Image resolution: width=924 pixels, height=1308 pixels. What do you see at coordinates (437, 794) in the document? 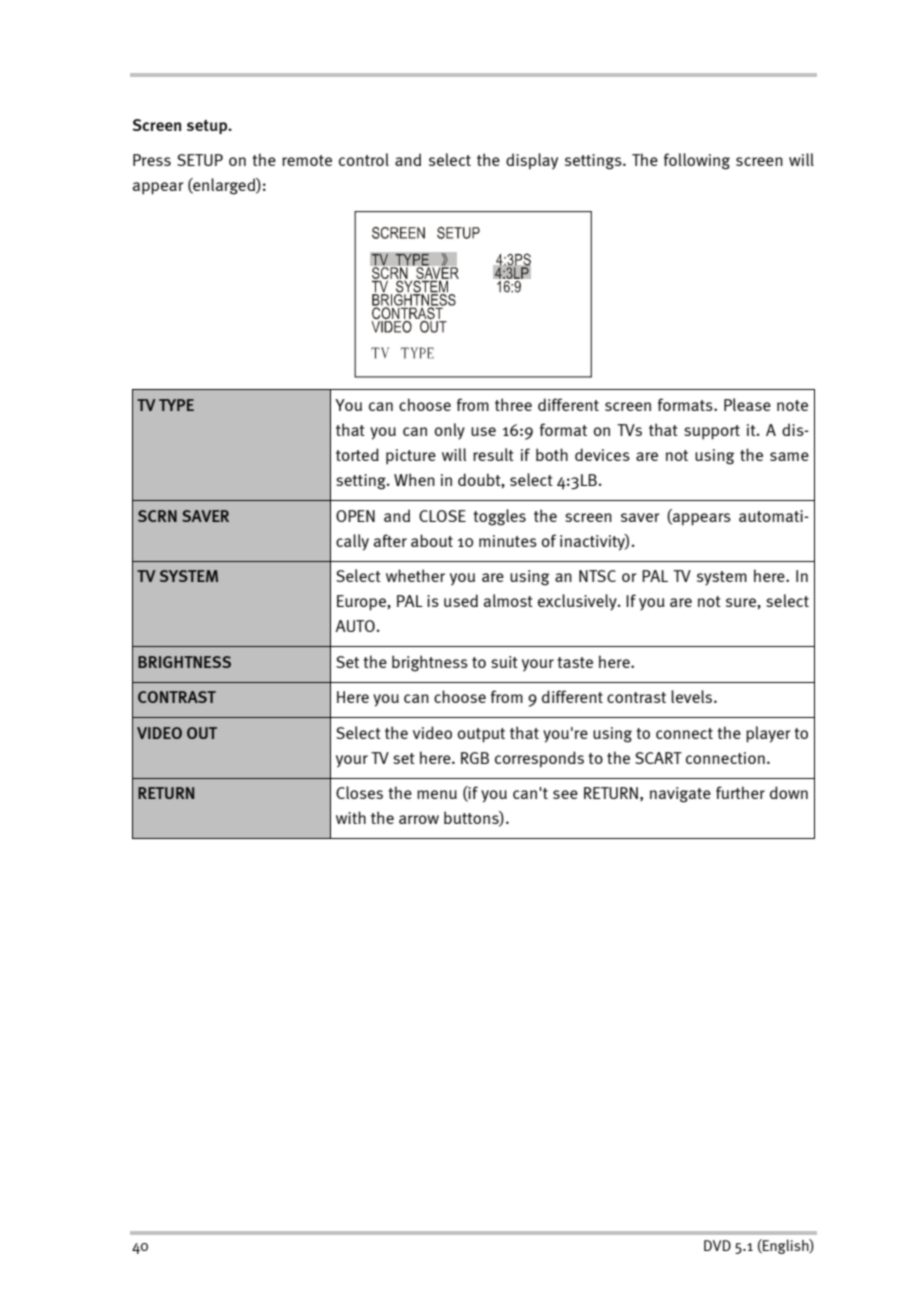
I see `menu` at bounding box center [437, 794].
